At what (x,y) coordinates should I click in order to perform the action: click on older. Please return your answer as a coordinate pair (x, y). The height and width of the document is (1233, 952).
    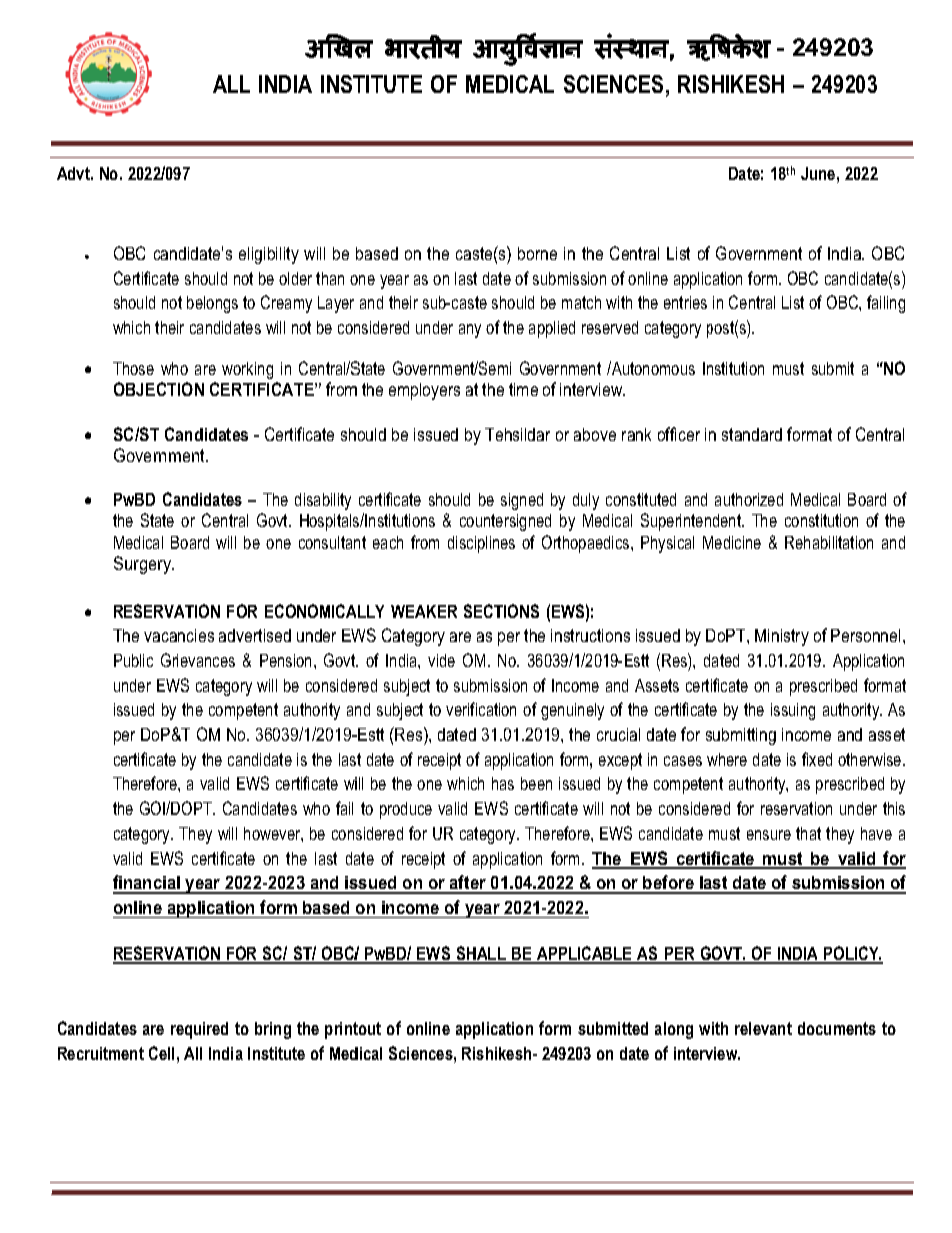
    Looking at the image, I should click on (295, 278).
